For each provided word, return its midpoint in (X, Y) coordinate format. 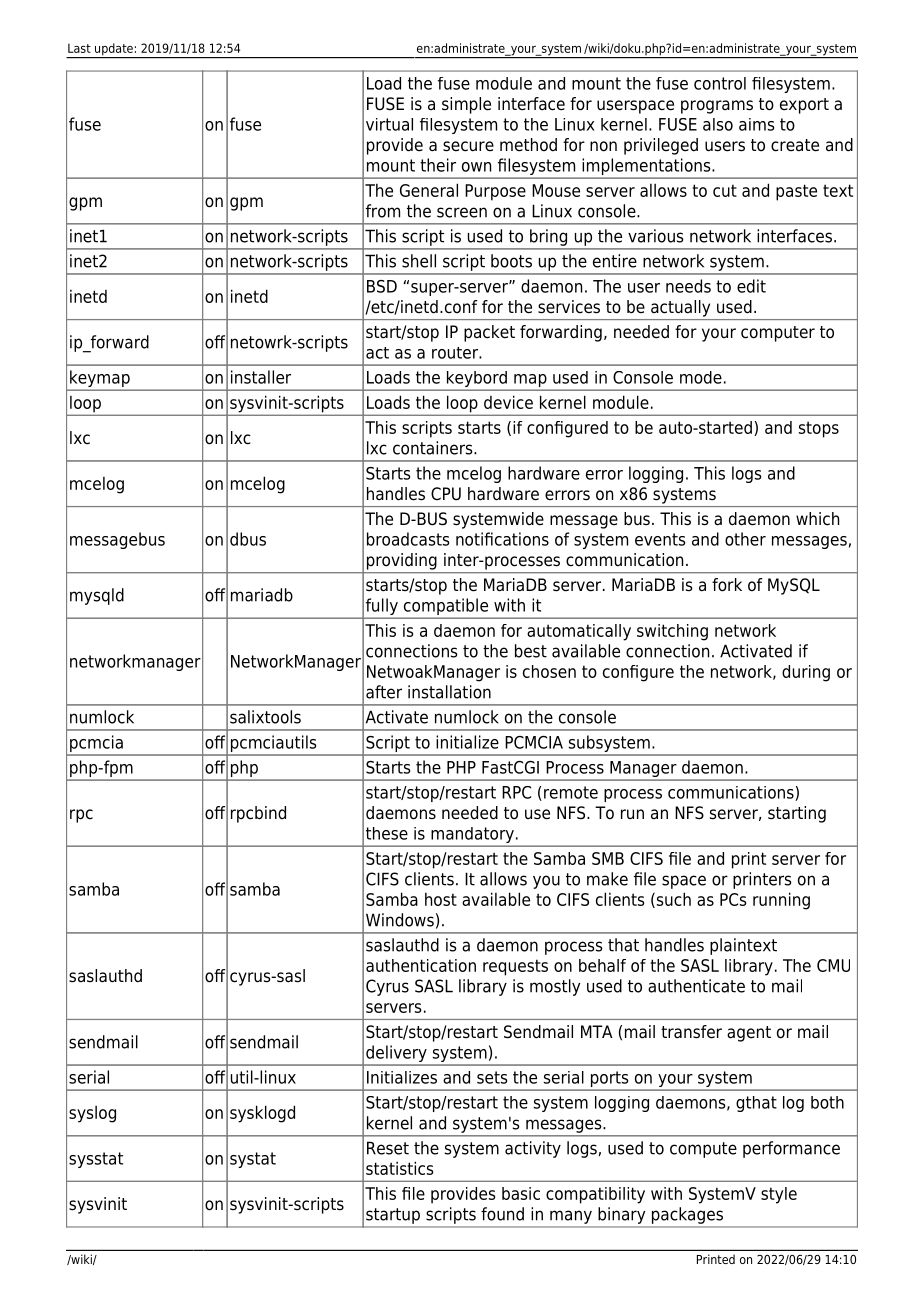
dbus (248, 539)
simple (466, 105)
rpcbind (258, 814)
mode (701, 377)
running (781, 901)
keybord (477, 380)
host (441, 899)
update (114, 50)
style (779, 1195)
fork (727, 585)
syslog (92, 1114)
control (720, 83)
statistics (399, 1168)
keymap (100, 380)
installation (449, 692)
